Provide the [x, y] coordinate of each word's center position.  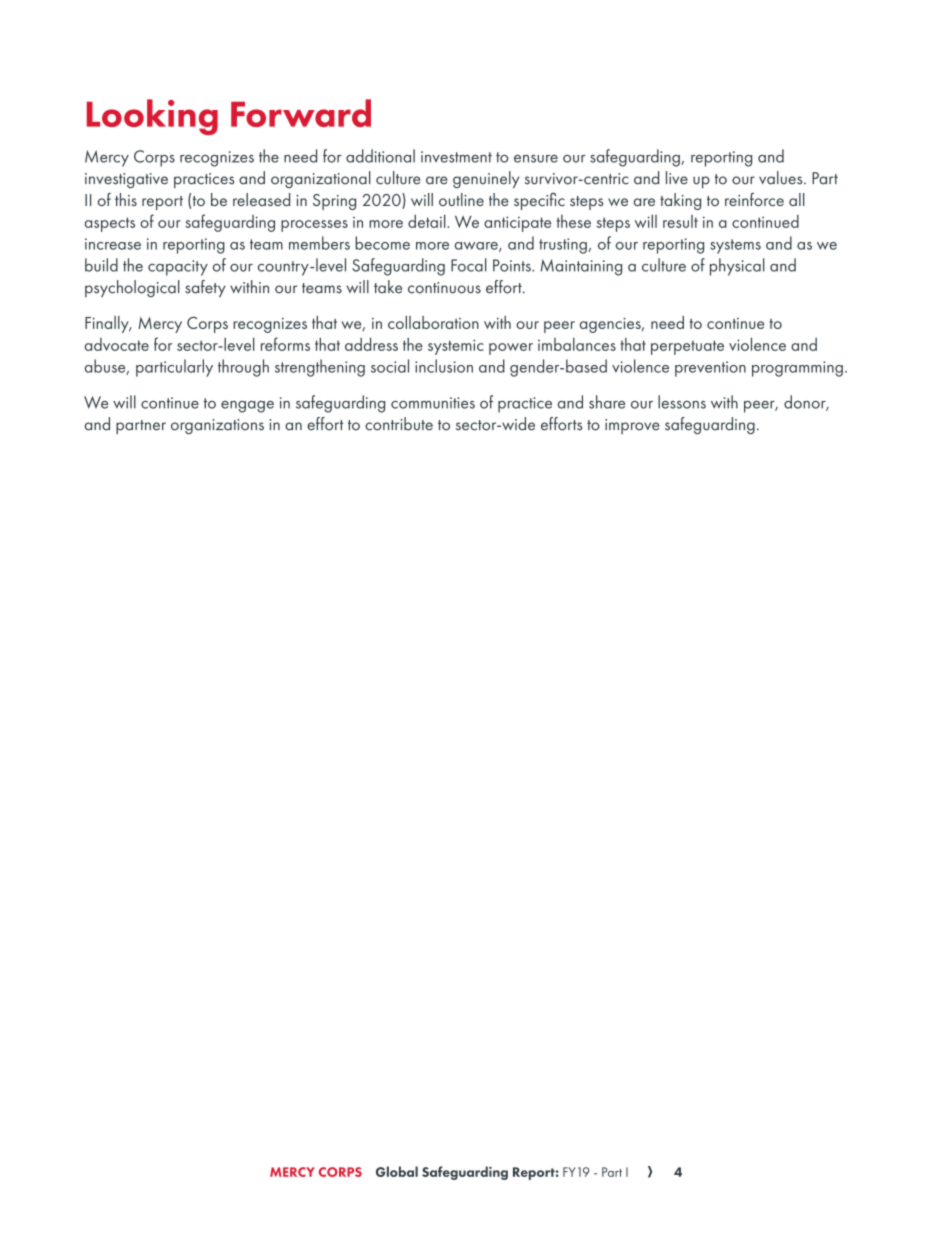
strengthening [320, 368]
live [677, 178]
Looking [152, 117]
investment [456, 157]
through [243, 368]
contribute [399, 424]
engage [247, 407]
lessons [682, 402]
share [607, 402]
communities [433, 403]
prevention [710, 369]
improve [632, 426]
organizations [217, 426]
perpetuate [687, 347]
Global [397, 1171]
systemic [456, 347]
